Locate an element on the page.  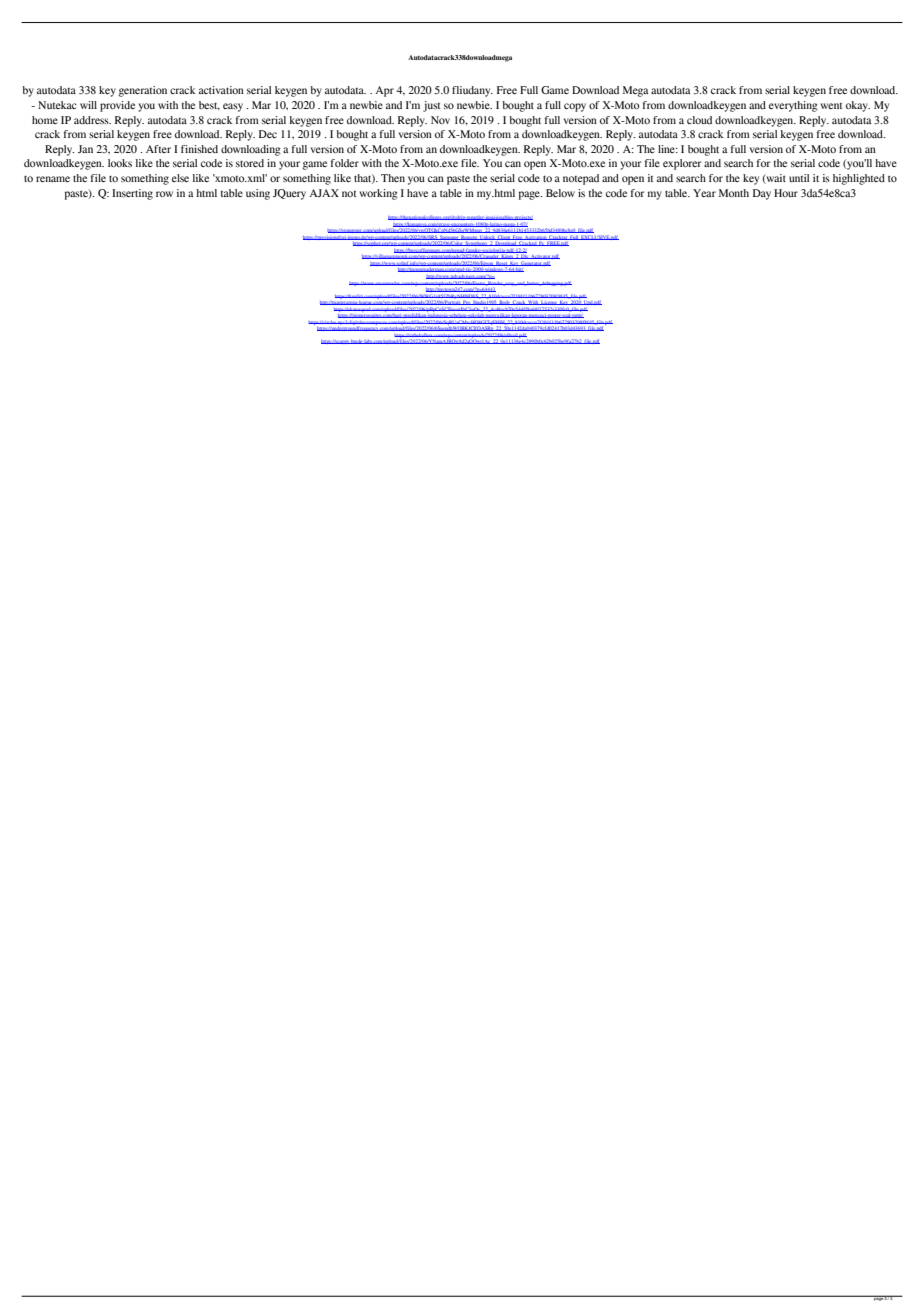
generation is located at coordinates (142, 91).
